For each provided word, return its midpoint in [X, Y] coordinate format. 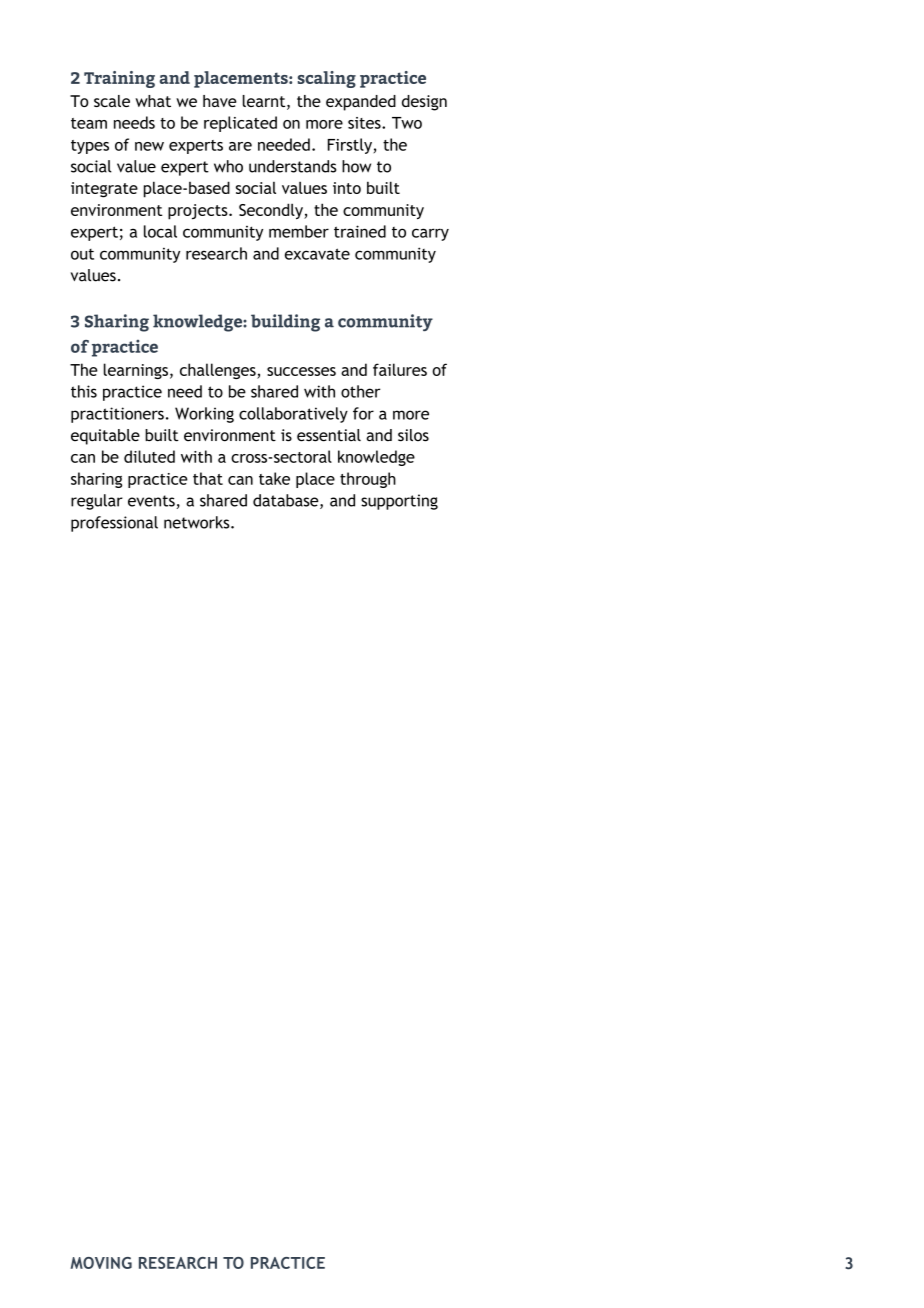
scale [112, 101]
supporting [399, 502]
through [368, 480]
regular [97, 502]
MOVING [101, 1263]
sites [365, 123]
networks [198, 522]
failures [400, 369]
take [274, 478]
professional [114, 524]
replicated [240, 124]
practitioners [117, 415]
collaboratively [293, 415]
